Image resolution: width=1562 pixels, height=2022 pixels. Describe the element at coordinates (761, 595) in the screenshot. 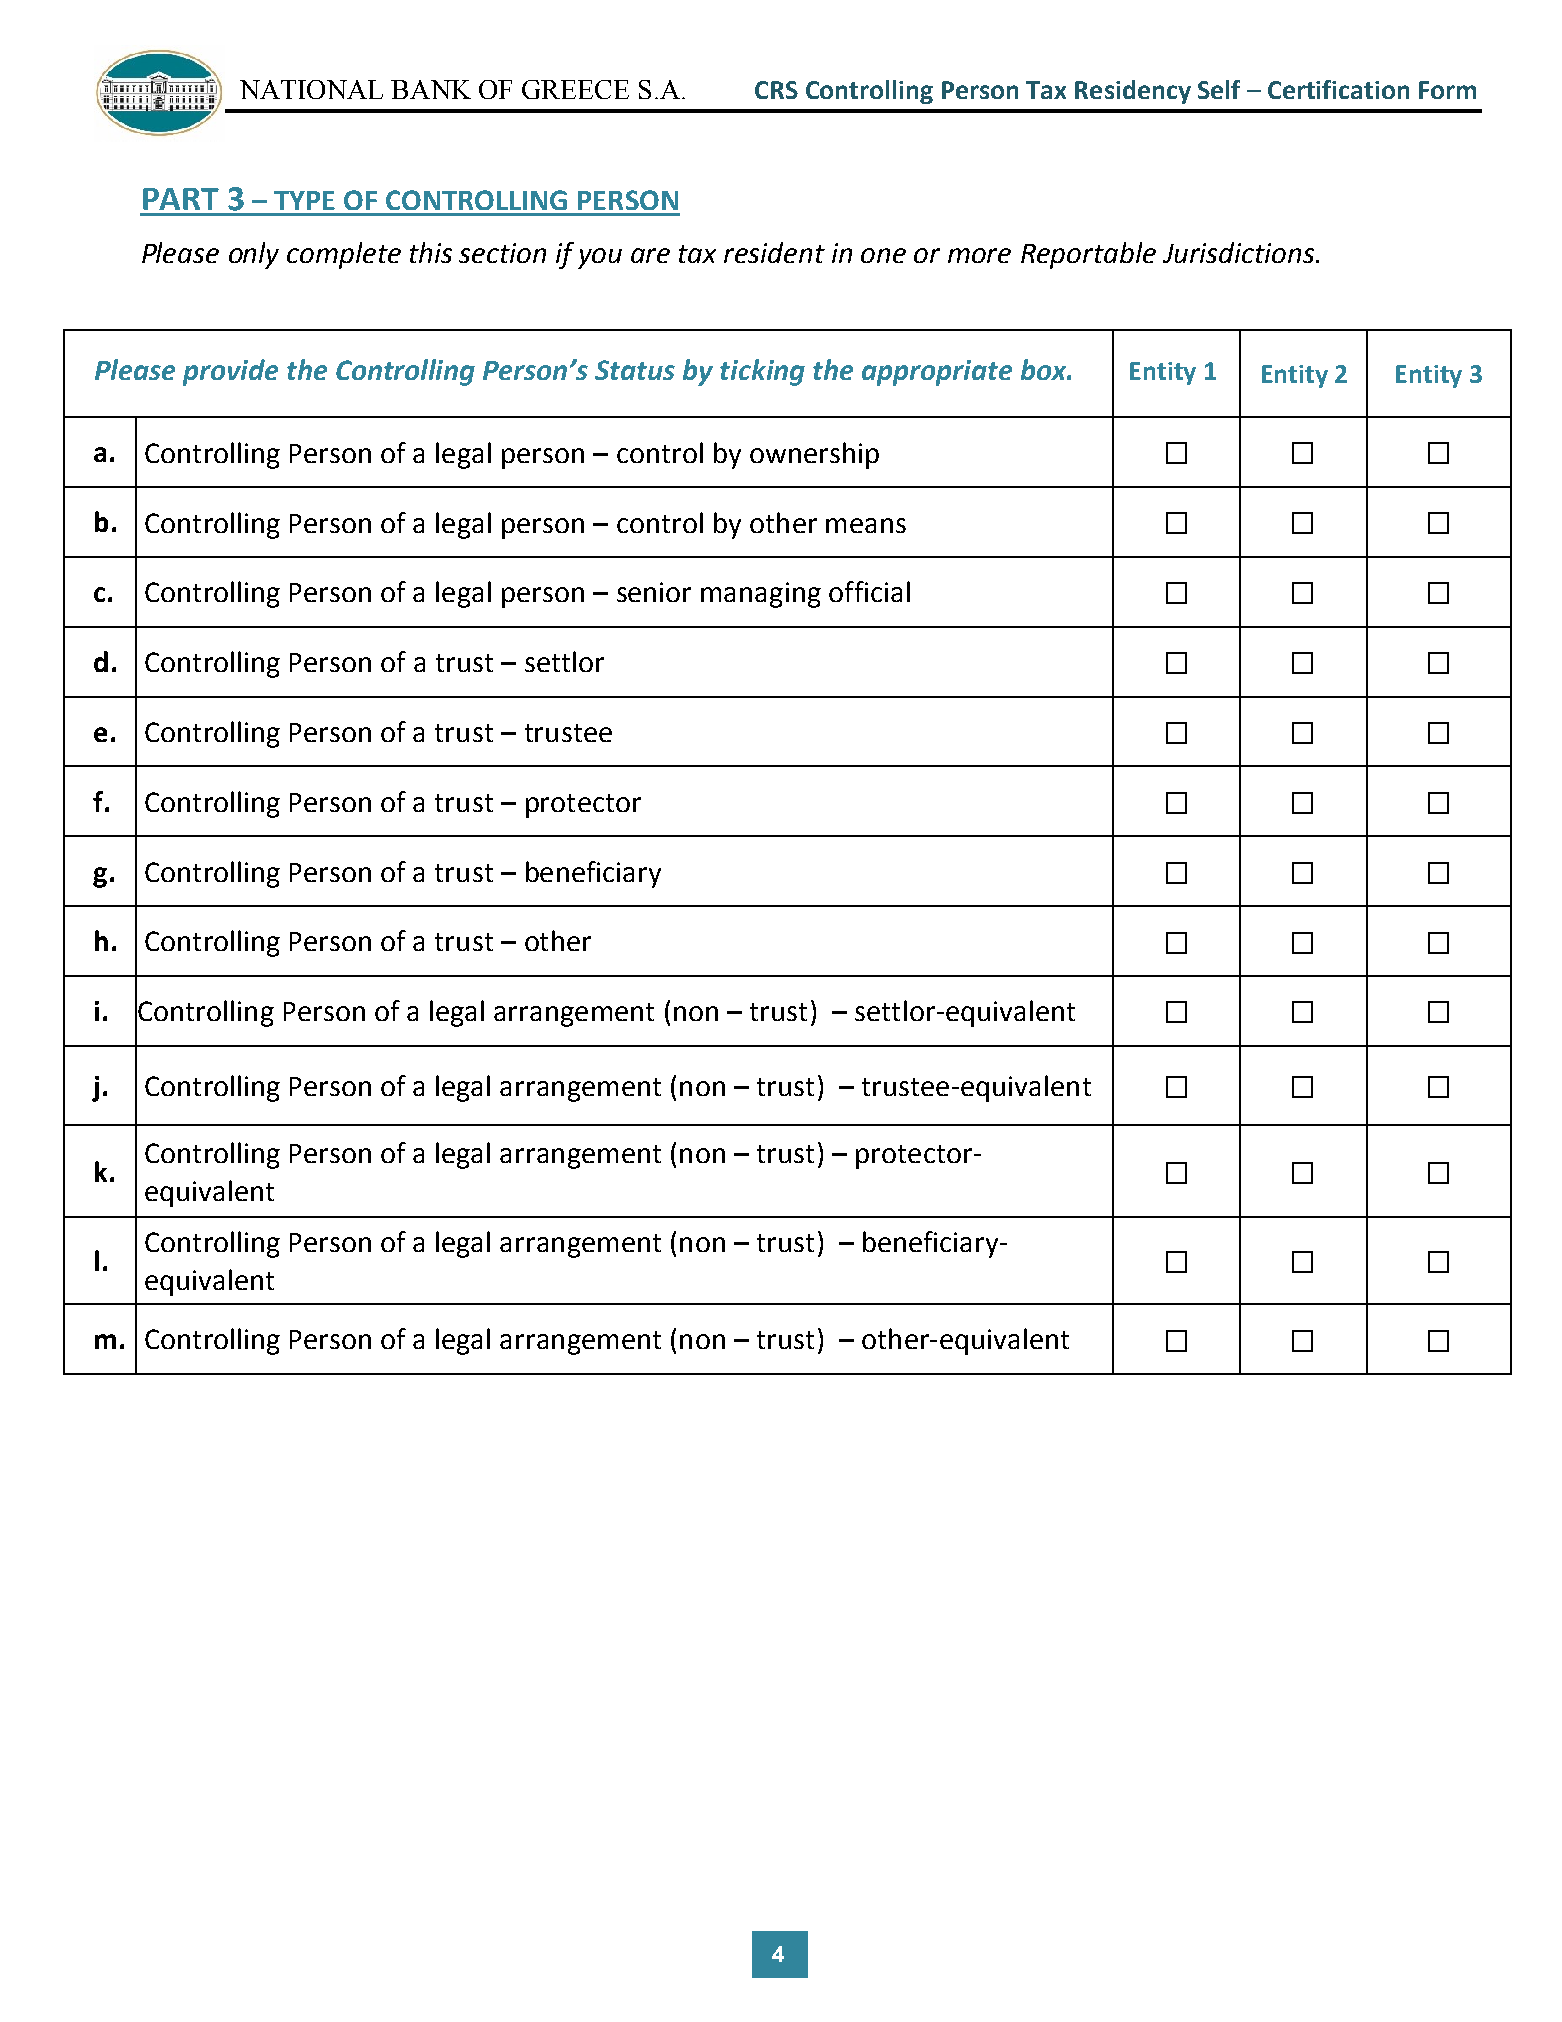

I see `managing` at that location.
